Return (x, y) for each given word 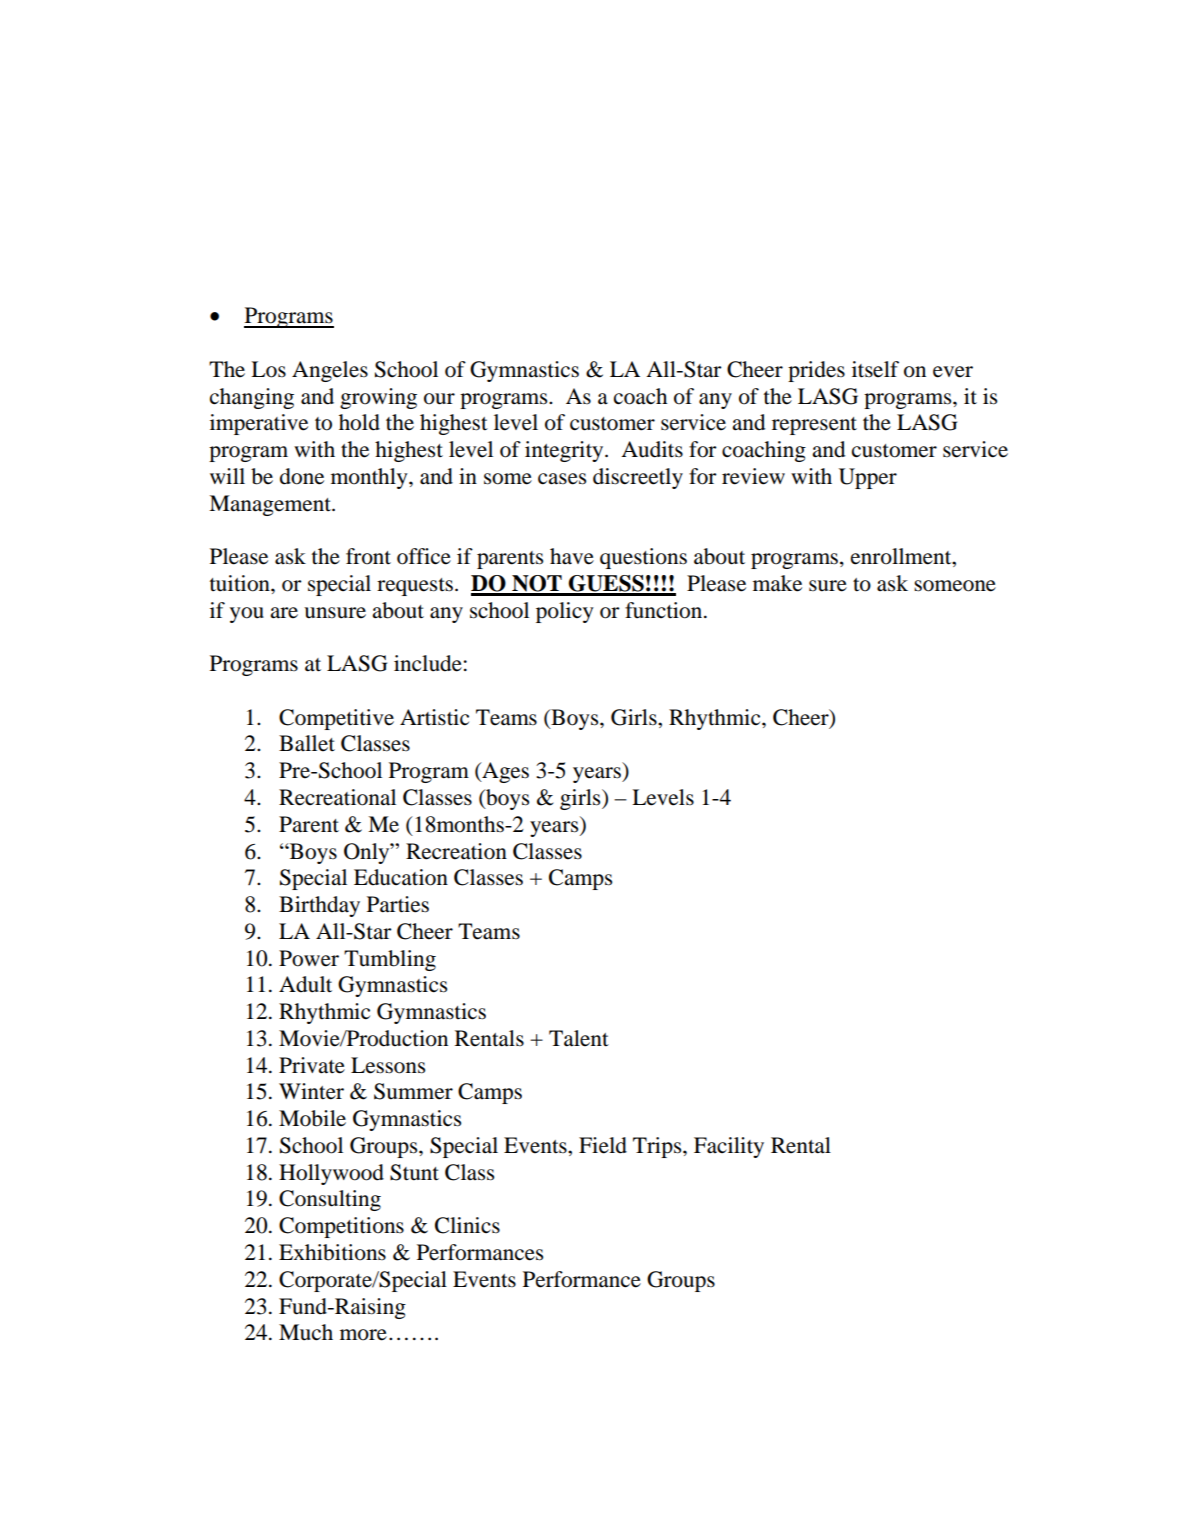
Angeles (330, 371)
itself (875, 369)
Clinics (467, 1225)
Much (306, 1332)
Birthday (319, 906)
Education (401, 877)
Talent (579, 1038)
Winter (311, 1091)
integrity (565, 451)
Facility (729, 1147)
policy (565, 612)
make (777, 583)
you (247, 615)
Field (603, 1145)
